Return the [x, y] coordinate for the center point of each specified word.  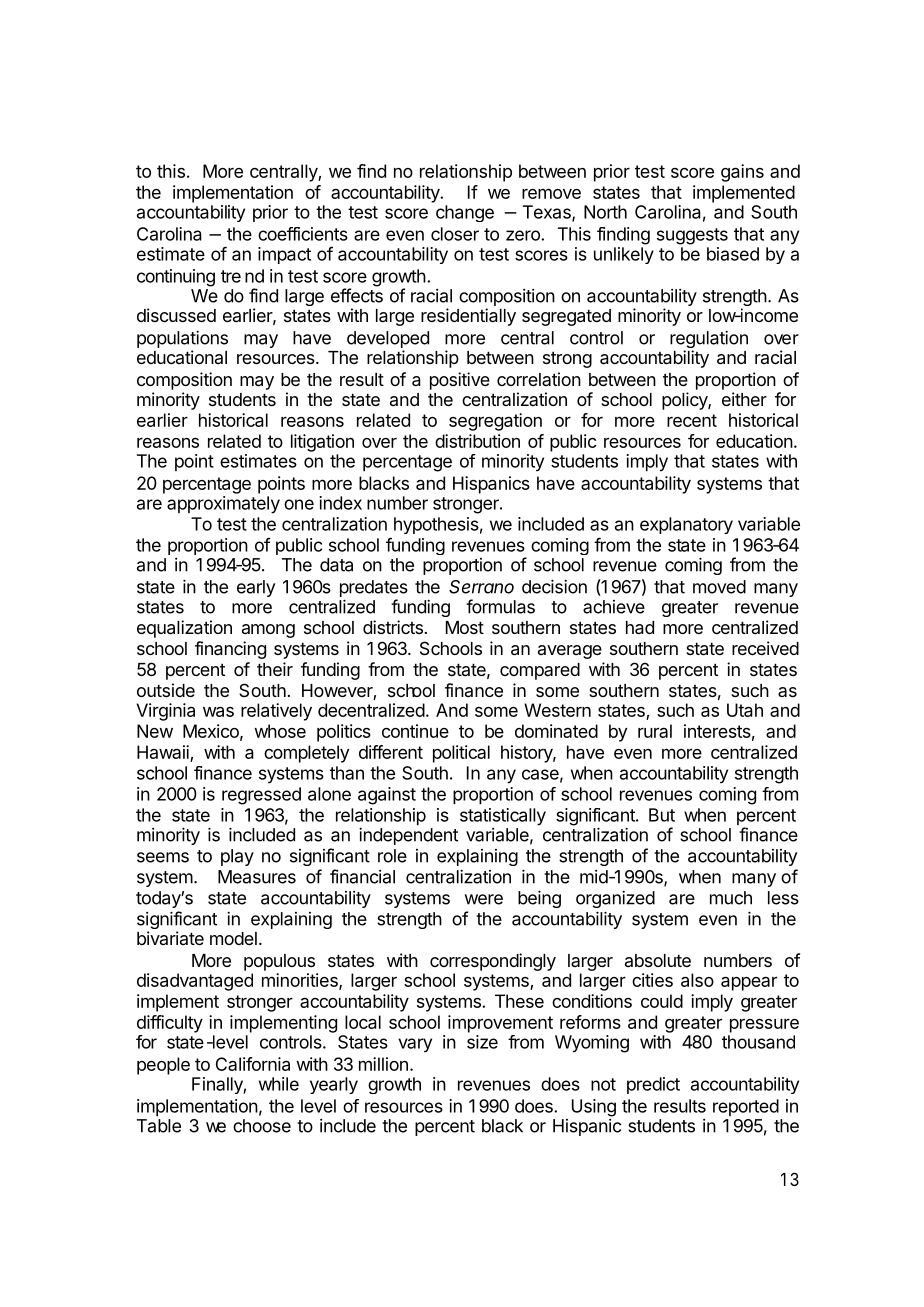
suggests [692, 236]
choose [262, 1126]
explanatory [686, 525]
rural [655, 731]
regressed [261, 796]
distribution [477, 441]
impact [284, 255]
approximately [223, 505]
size [482, 1042]
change [465, 213]
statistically [503, 817]
